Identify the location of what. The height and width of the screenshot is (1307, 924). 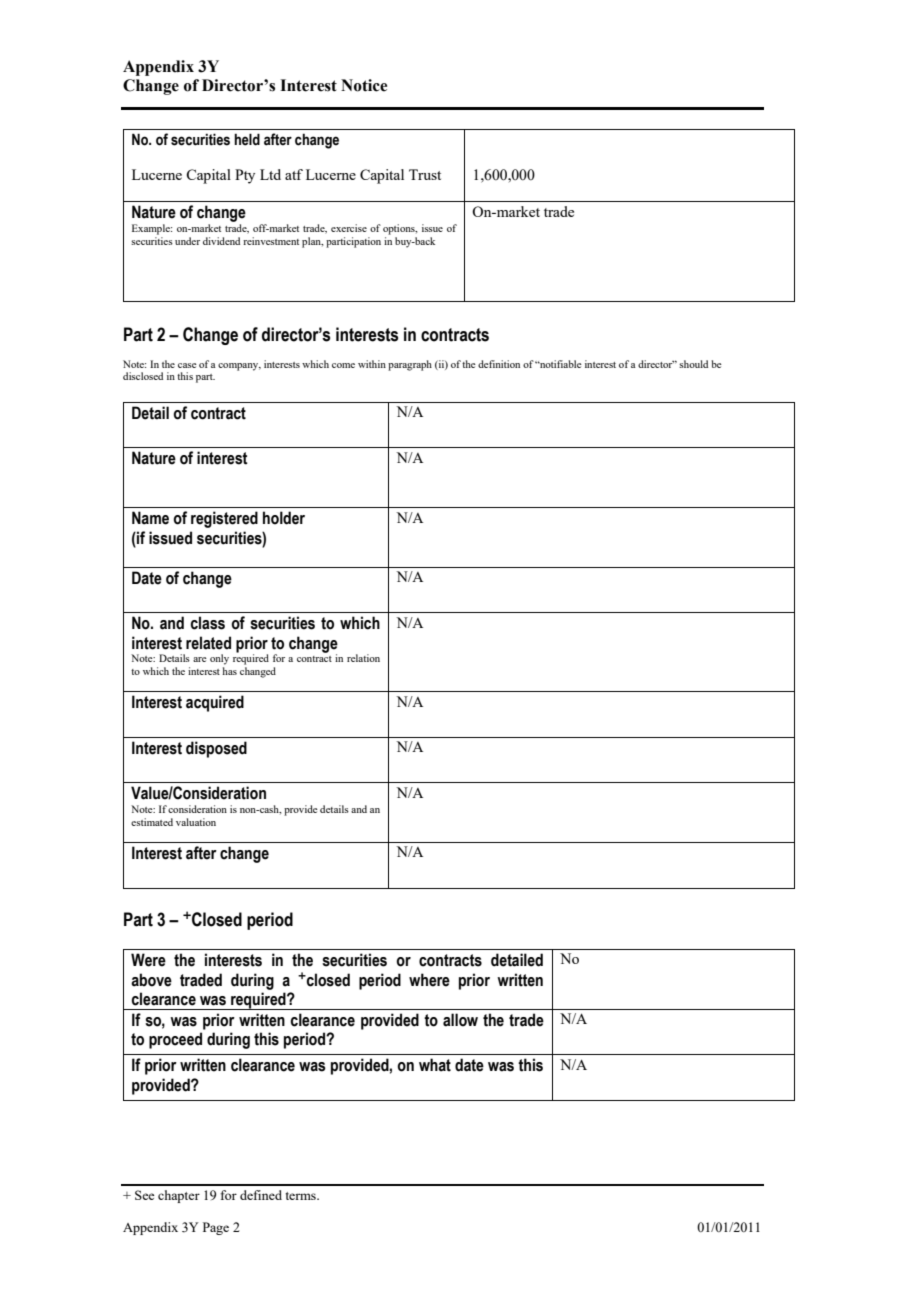
(435, 1065).
